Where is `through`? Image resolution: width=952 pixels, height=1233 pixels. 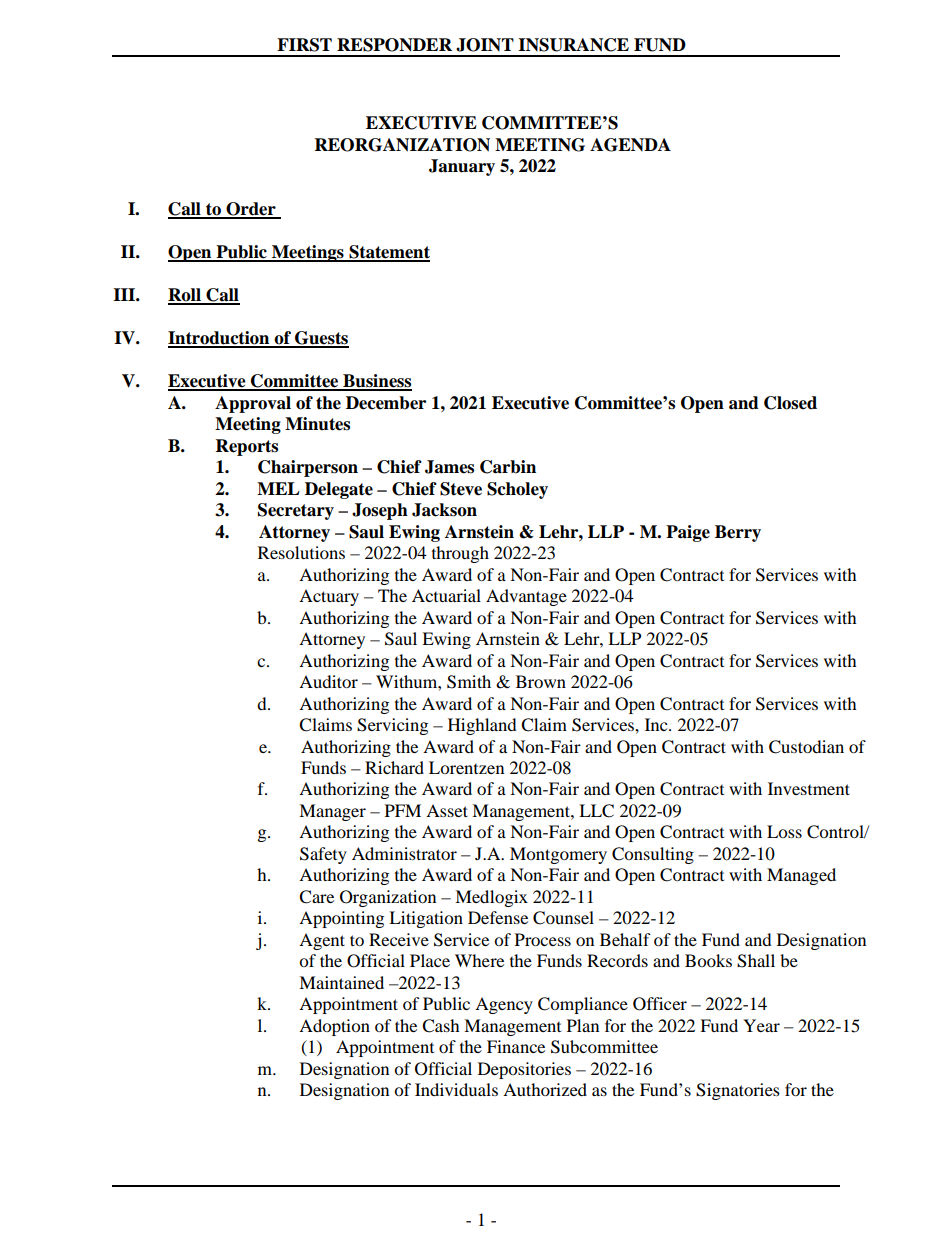
through is located at coordinates (460, 554).
